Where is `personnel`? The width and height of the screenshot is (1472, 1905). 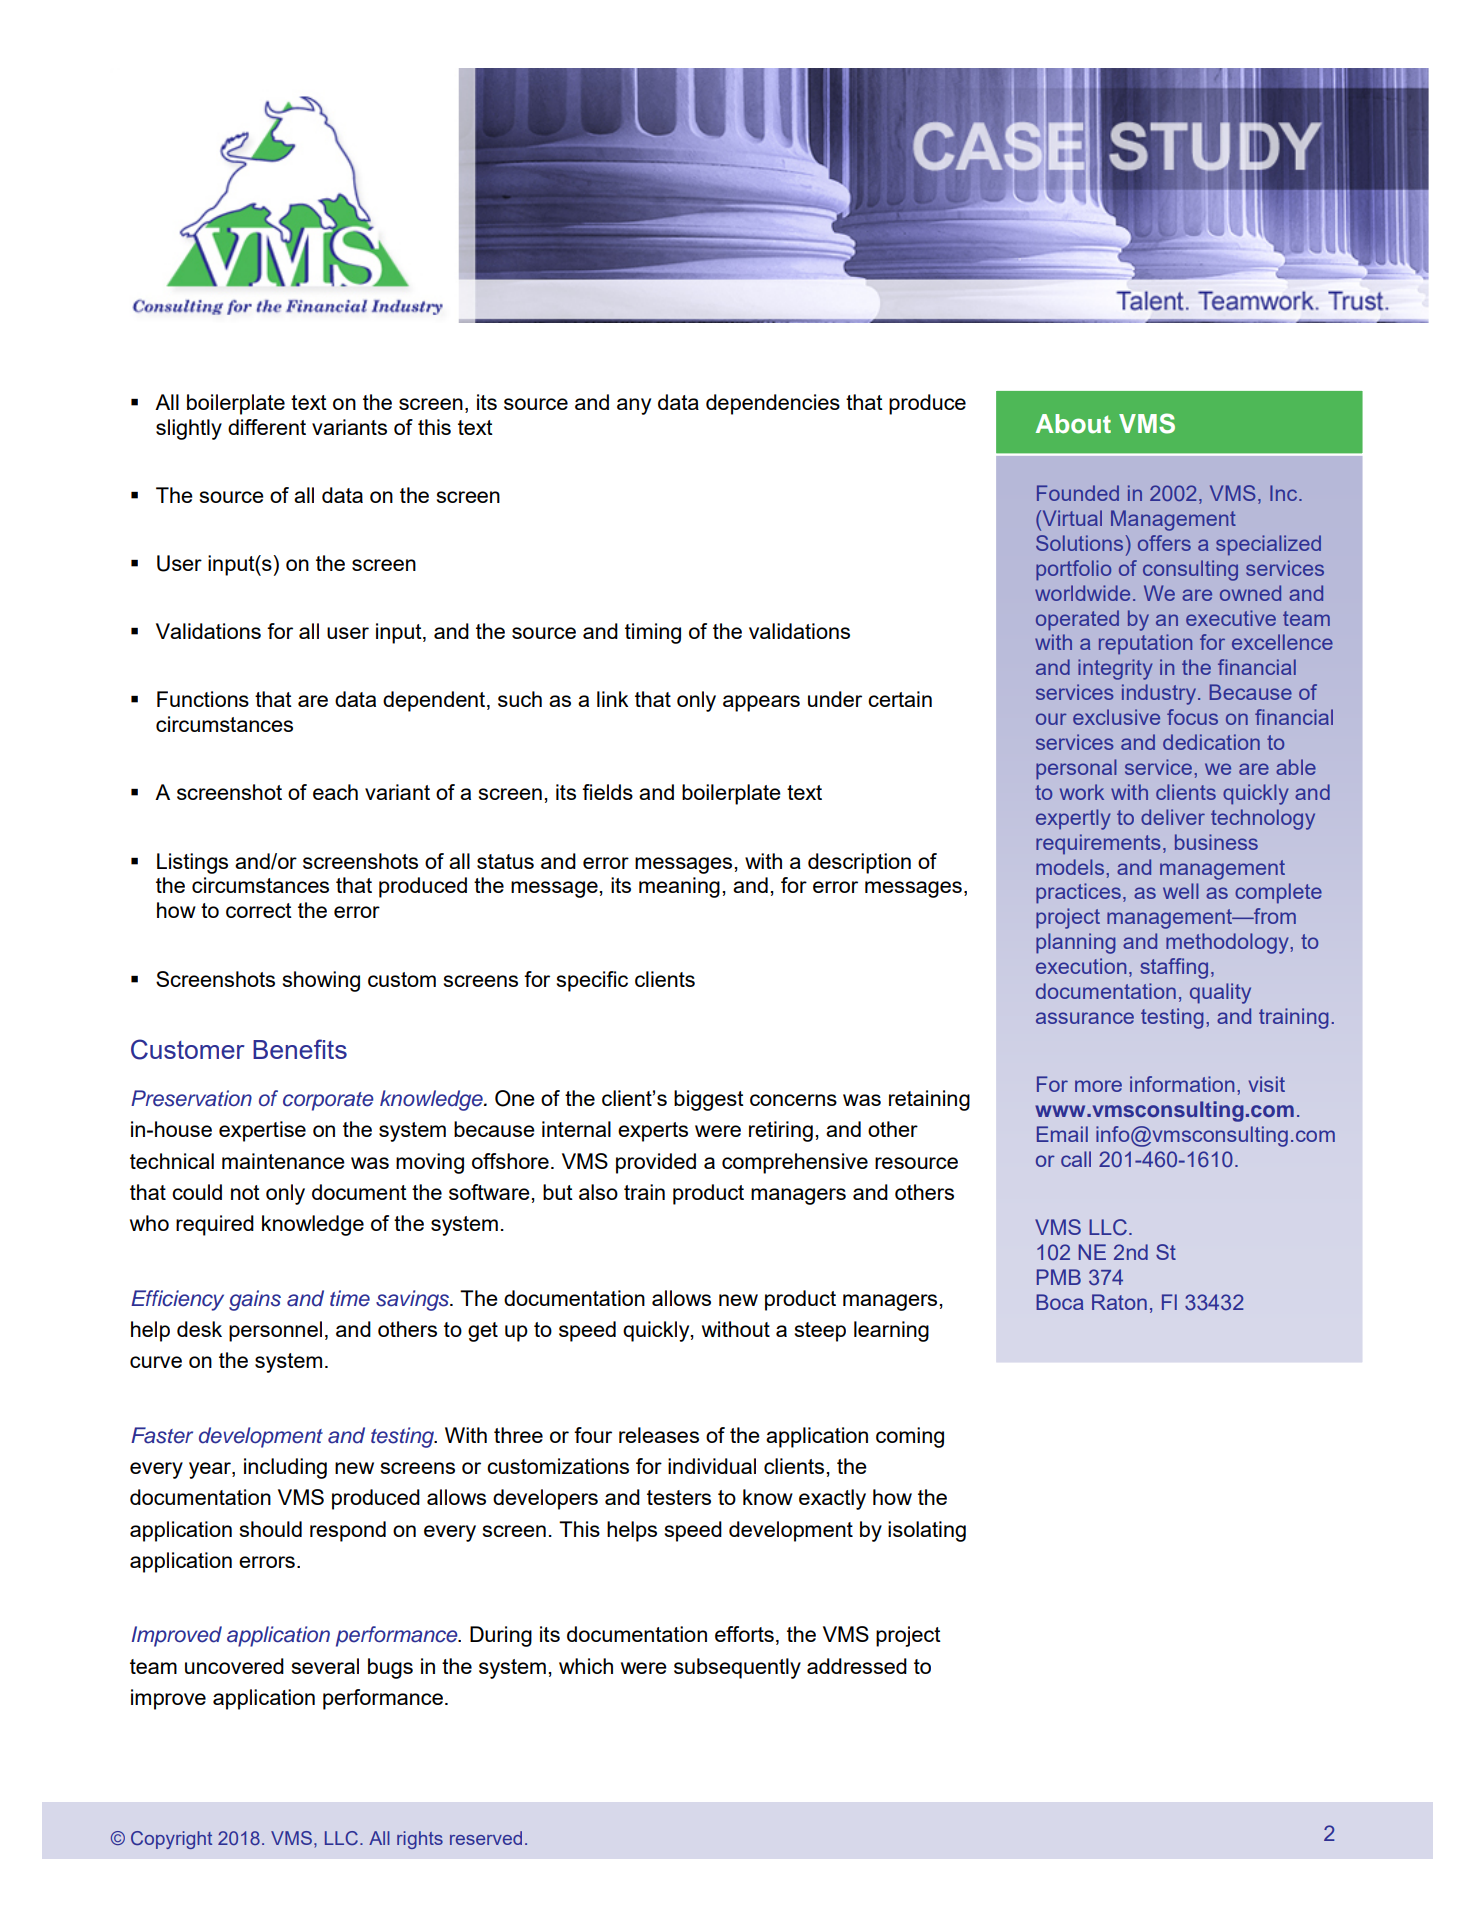 personnel is located at coordinates (275, 1331).
